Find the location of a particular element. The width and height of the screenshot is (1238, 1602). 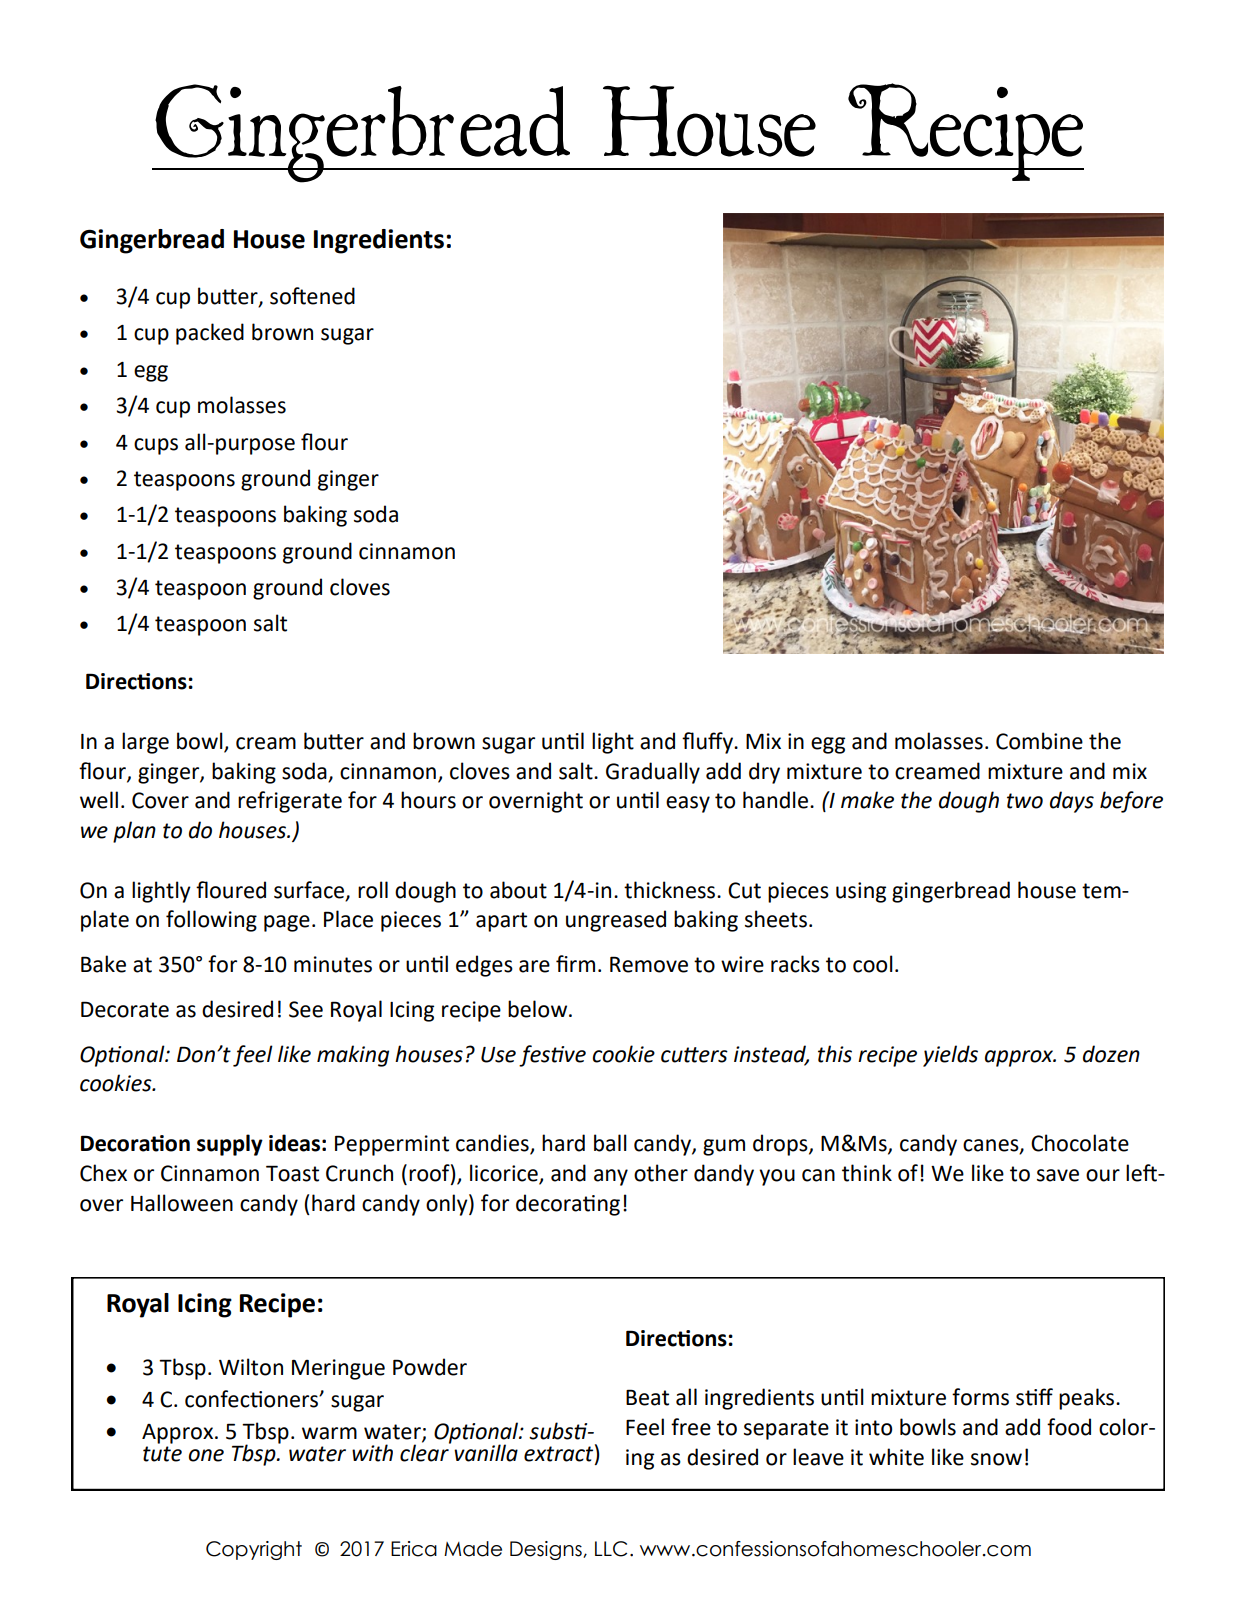

Gradually is located at coordinates (653, 773).
